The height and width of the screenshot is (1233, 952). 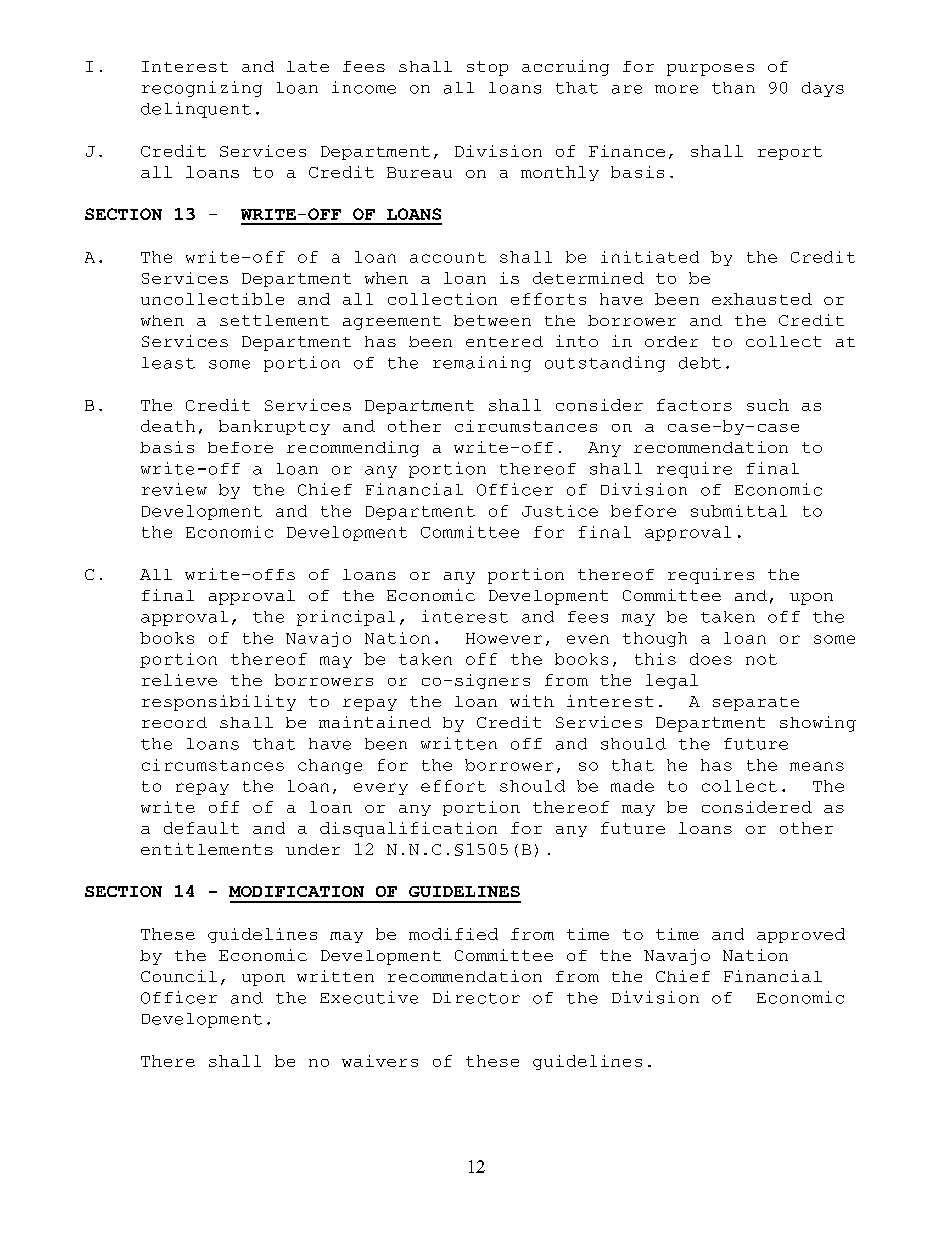 What do you see at coordinates (219, 703) in the screenshot?
I see `responsibility` at bounding box center [219, 703].
